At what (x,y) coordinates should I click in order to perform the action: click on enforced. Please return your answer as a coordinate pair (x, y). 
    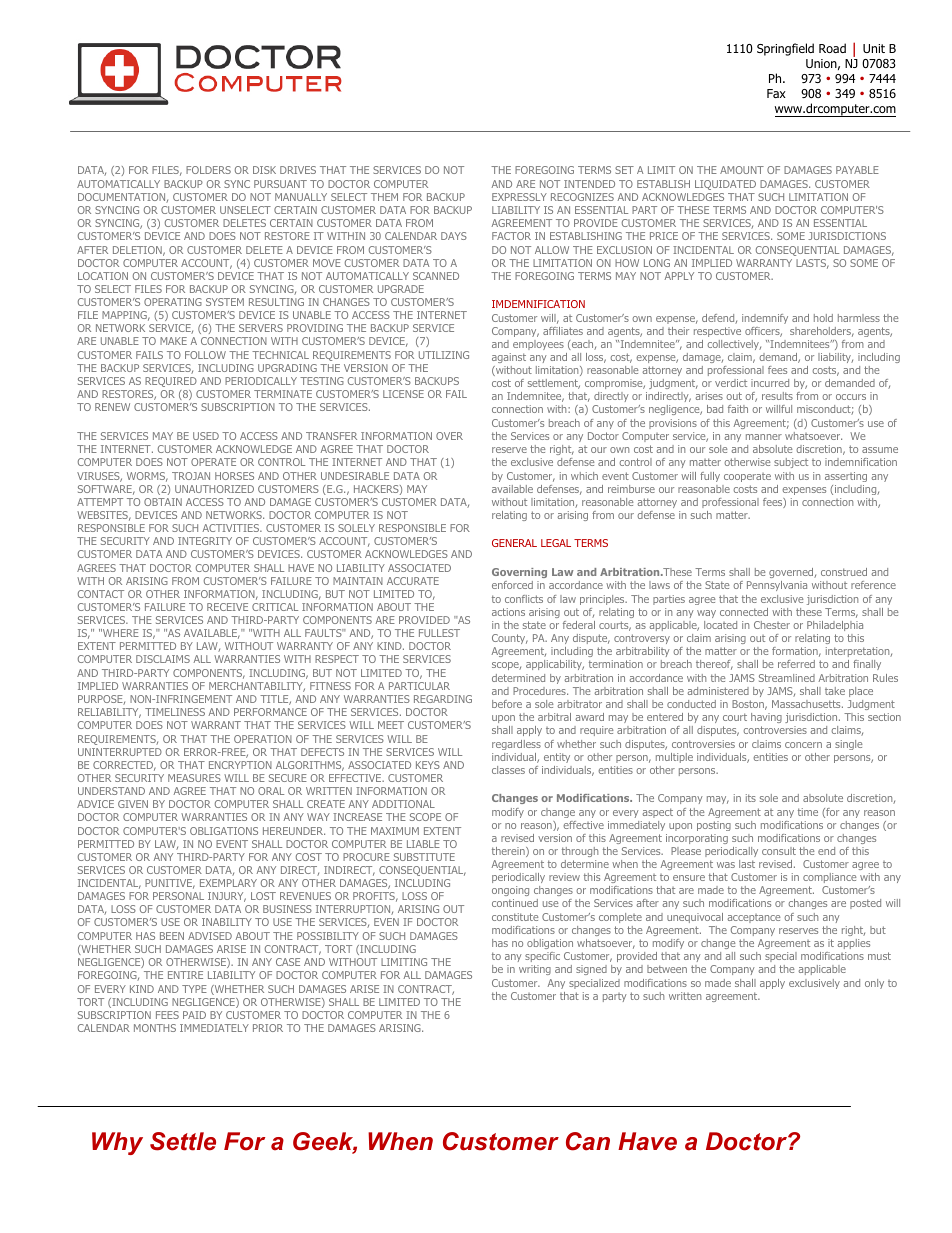
    Looking at the image, I should click on (512, 585).
